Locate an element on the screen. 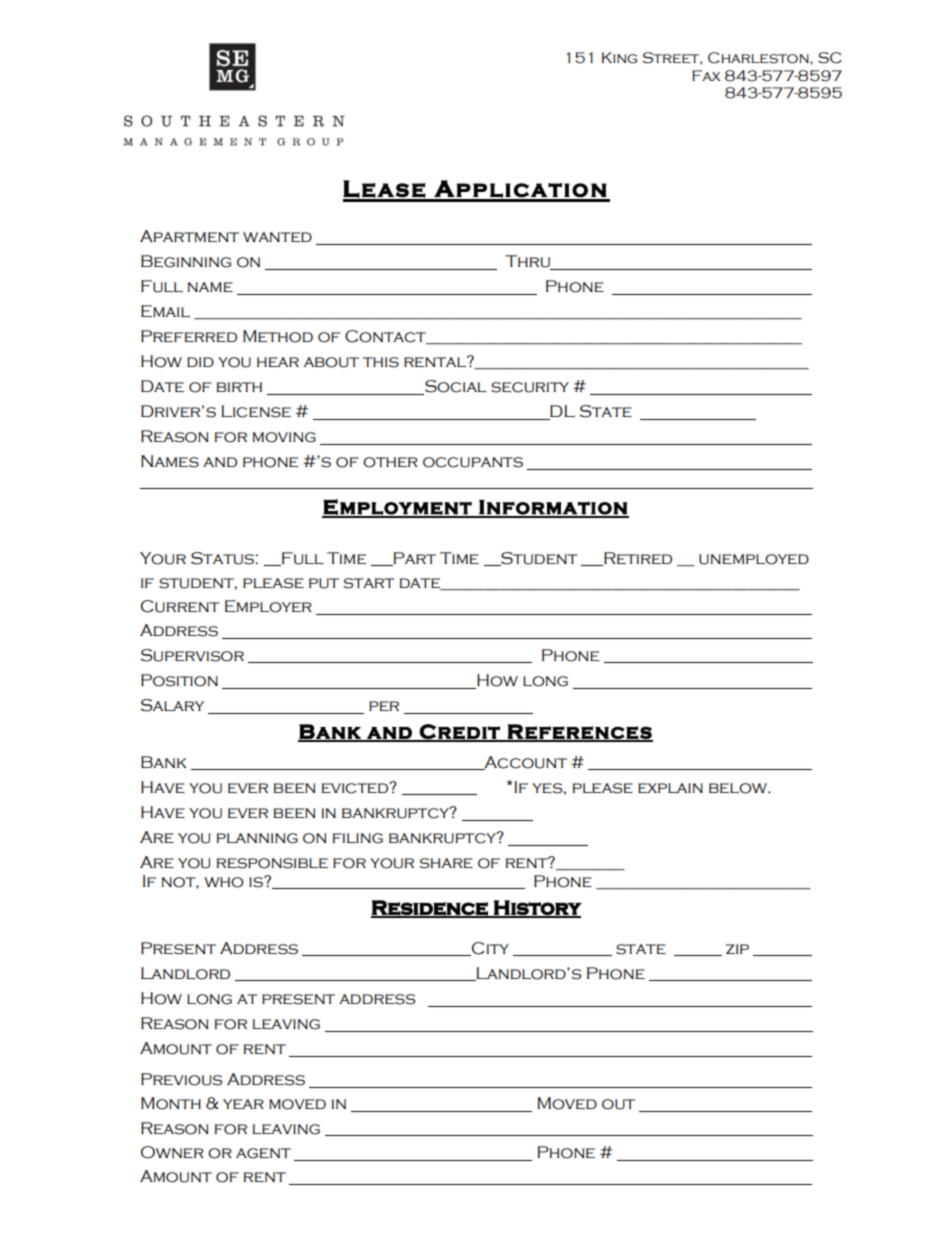 This screenshot has width=952, height=1233. planning is located at coordinates (257, 838).
